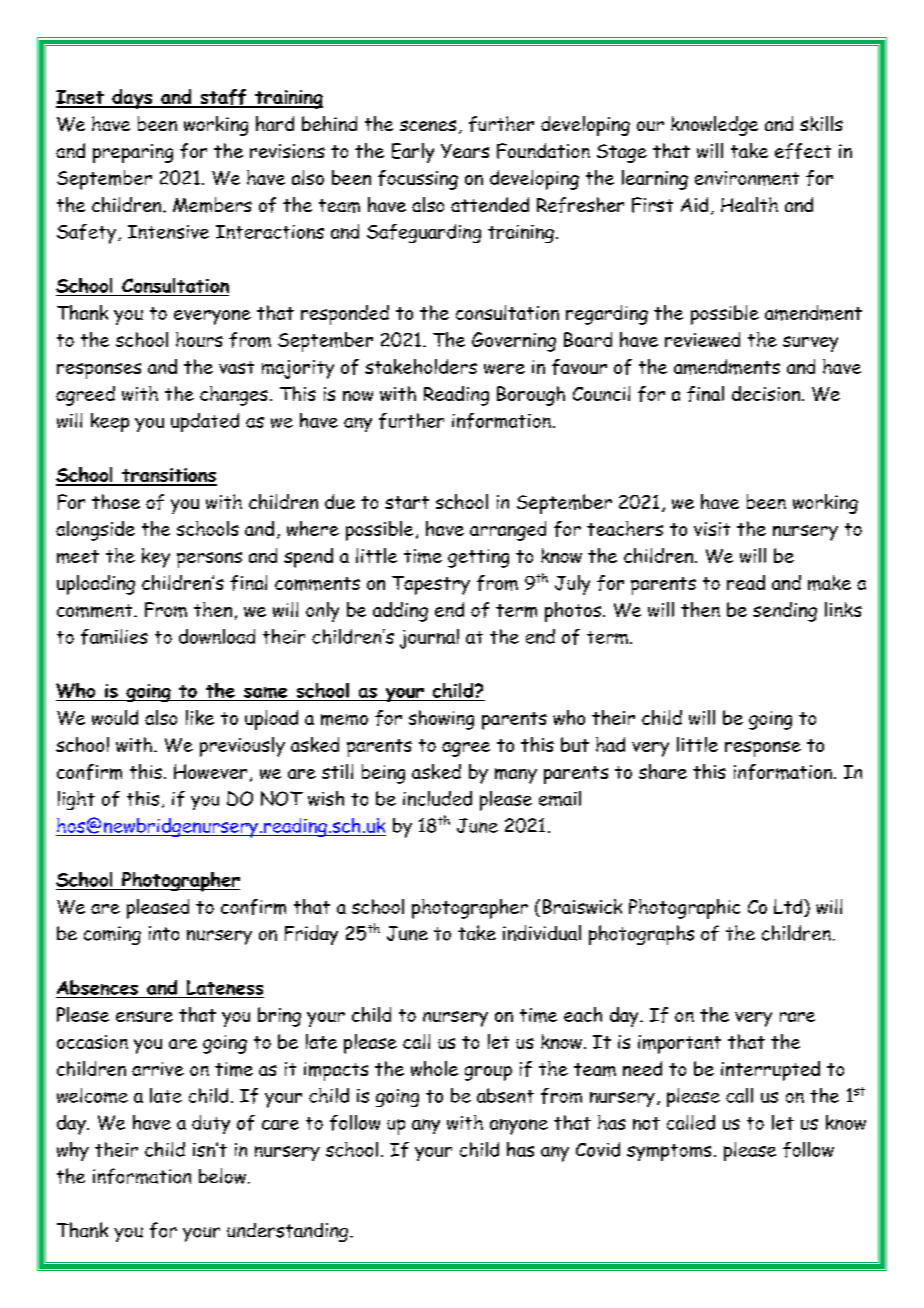 The image size is (924, 1308). I want to click on updated, so click(205, 422).
